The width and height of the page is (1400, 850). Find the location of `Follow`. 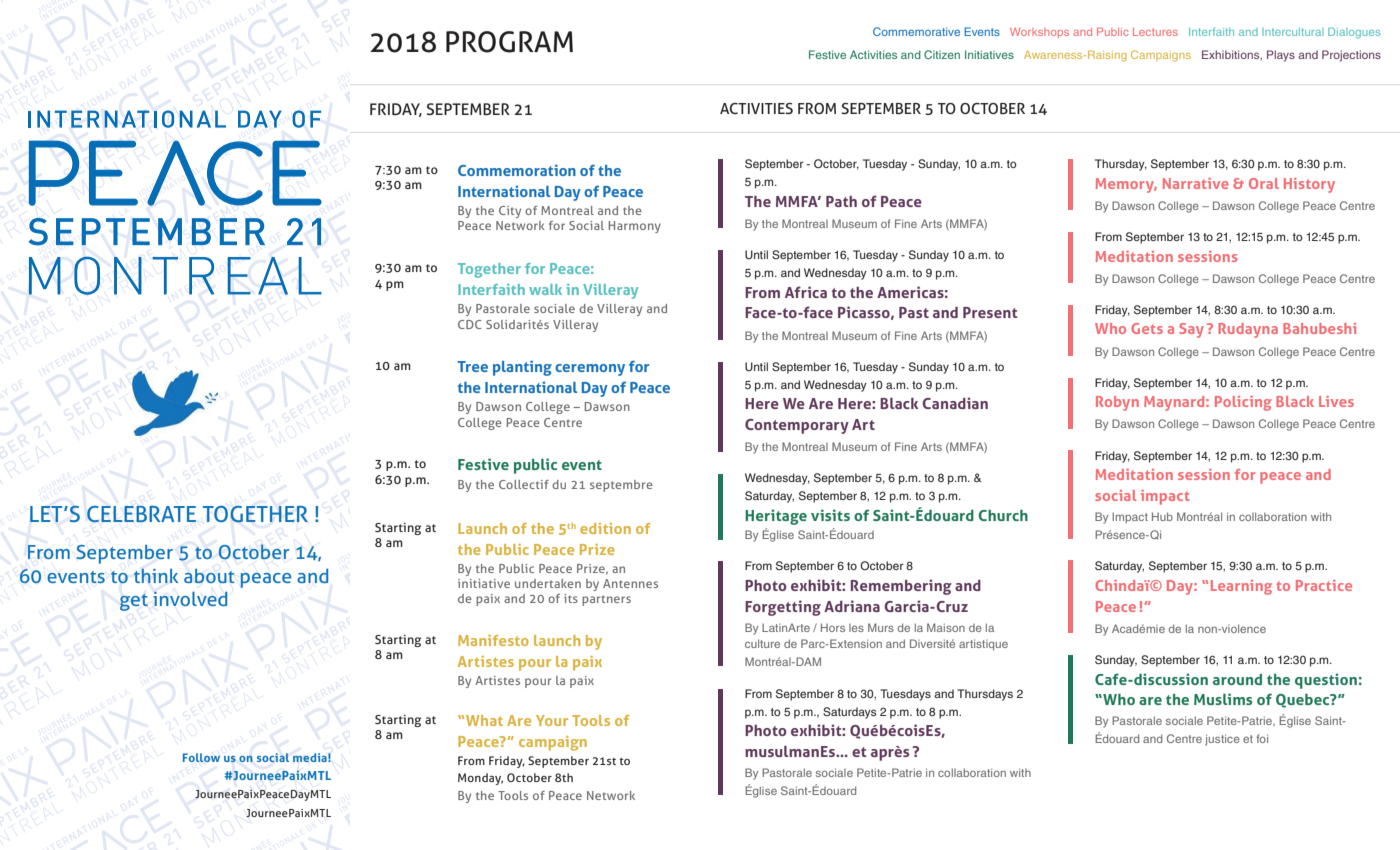

Follow is located at coordinates (201, 757).
